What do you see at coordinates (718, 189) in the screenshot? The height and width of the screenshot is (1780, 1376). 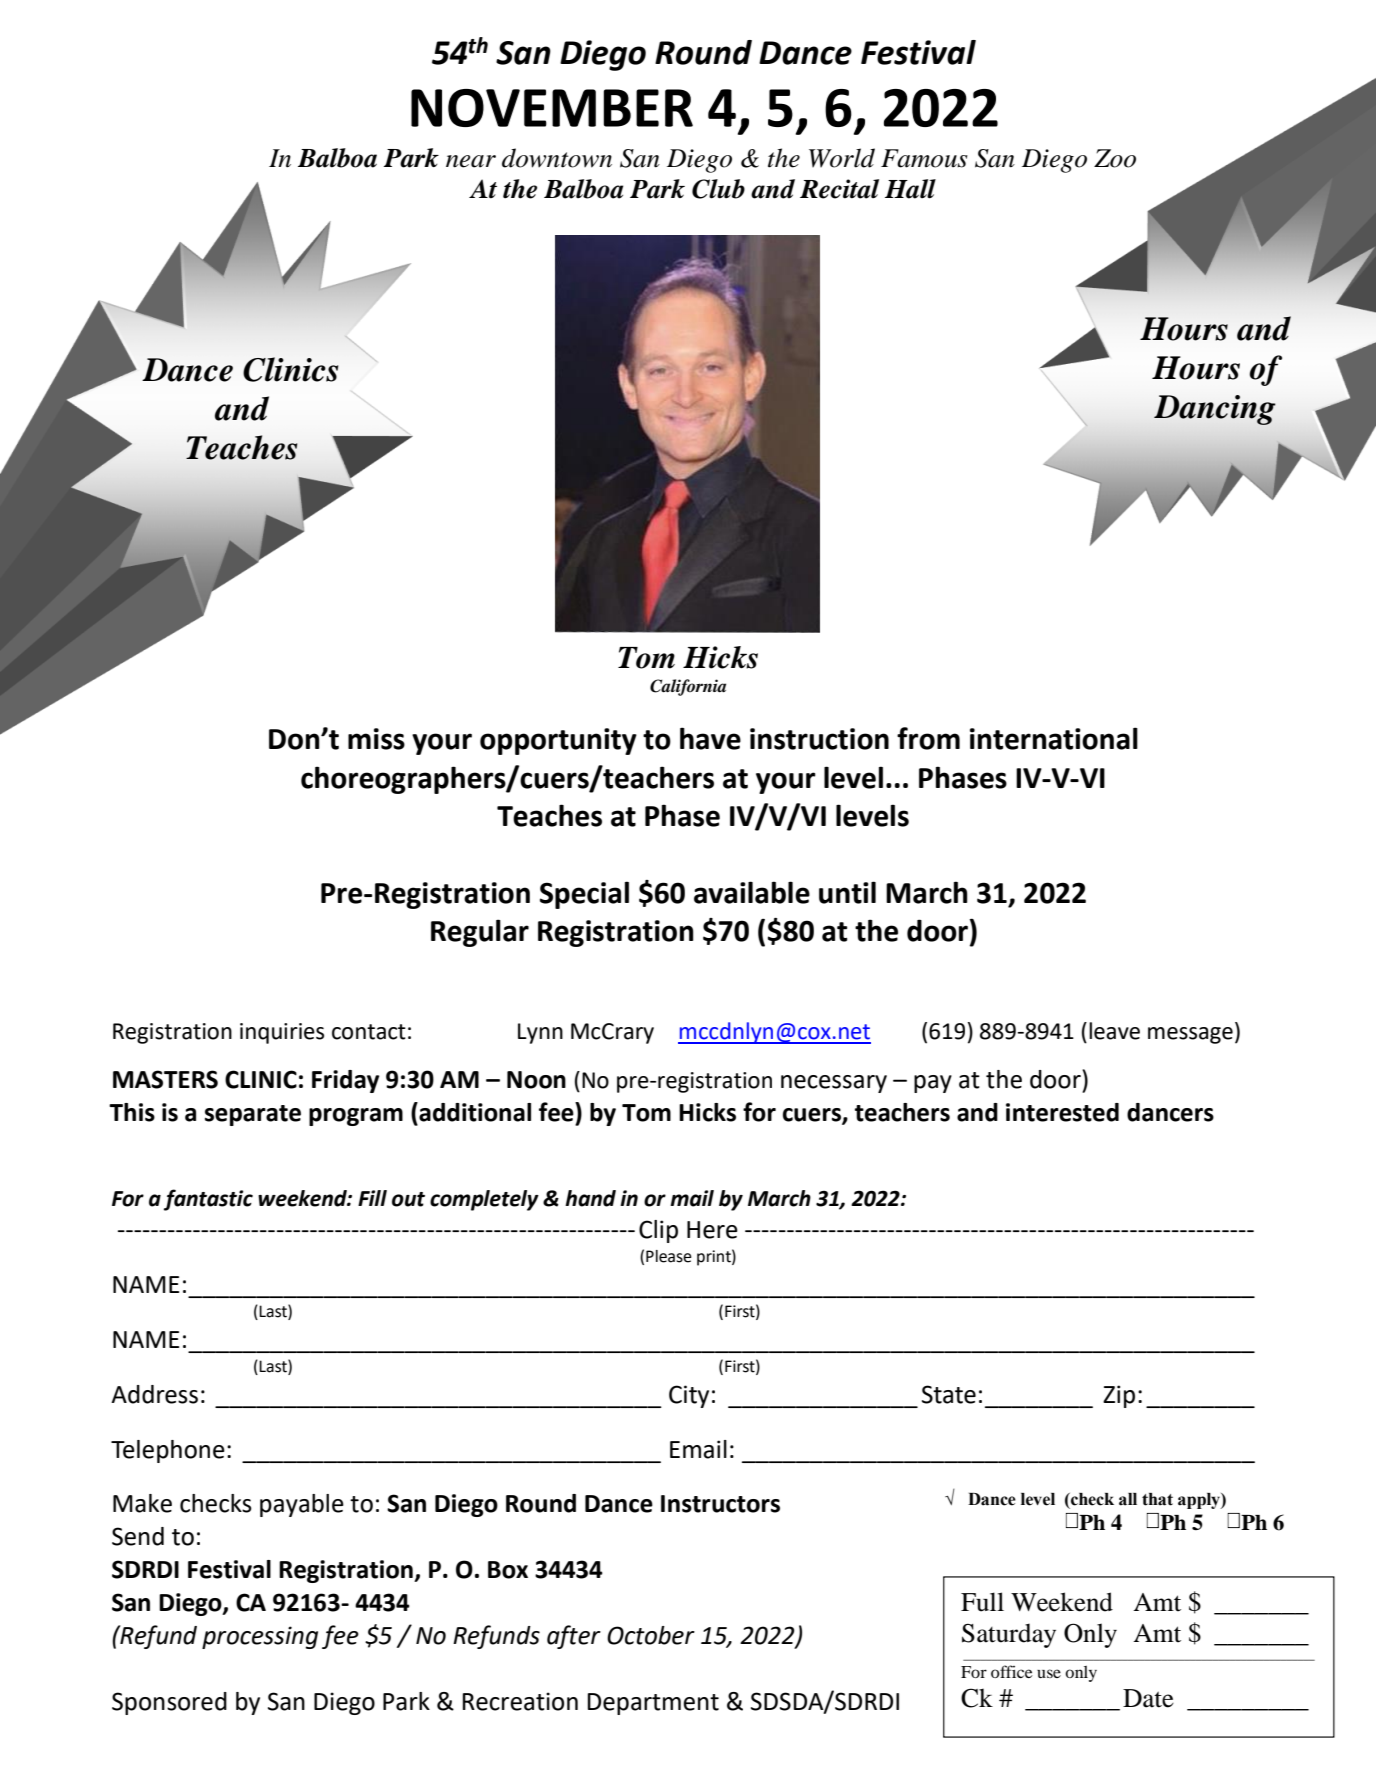 I see `Club` at bounding box center [718, 189].
